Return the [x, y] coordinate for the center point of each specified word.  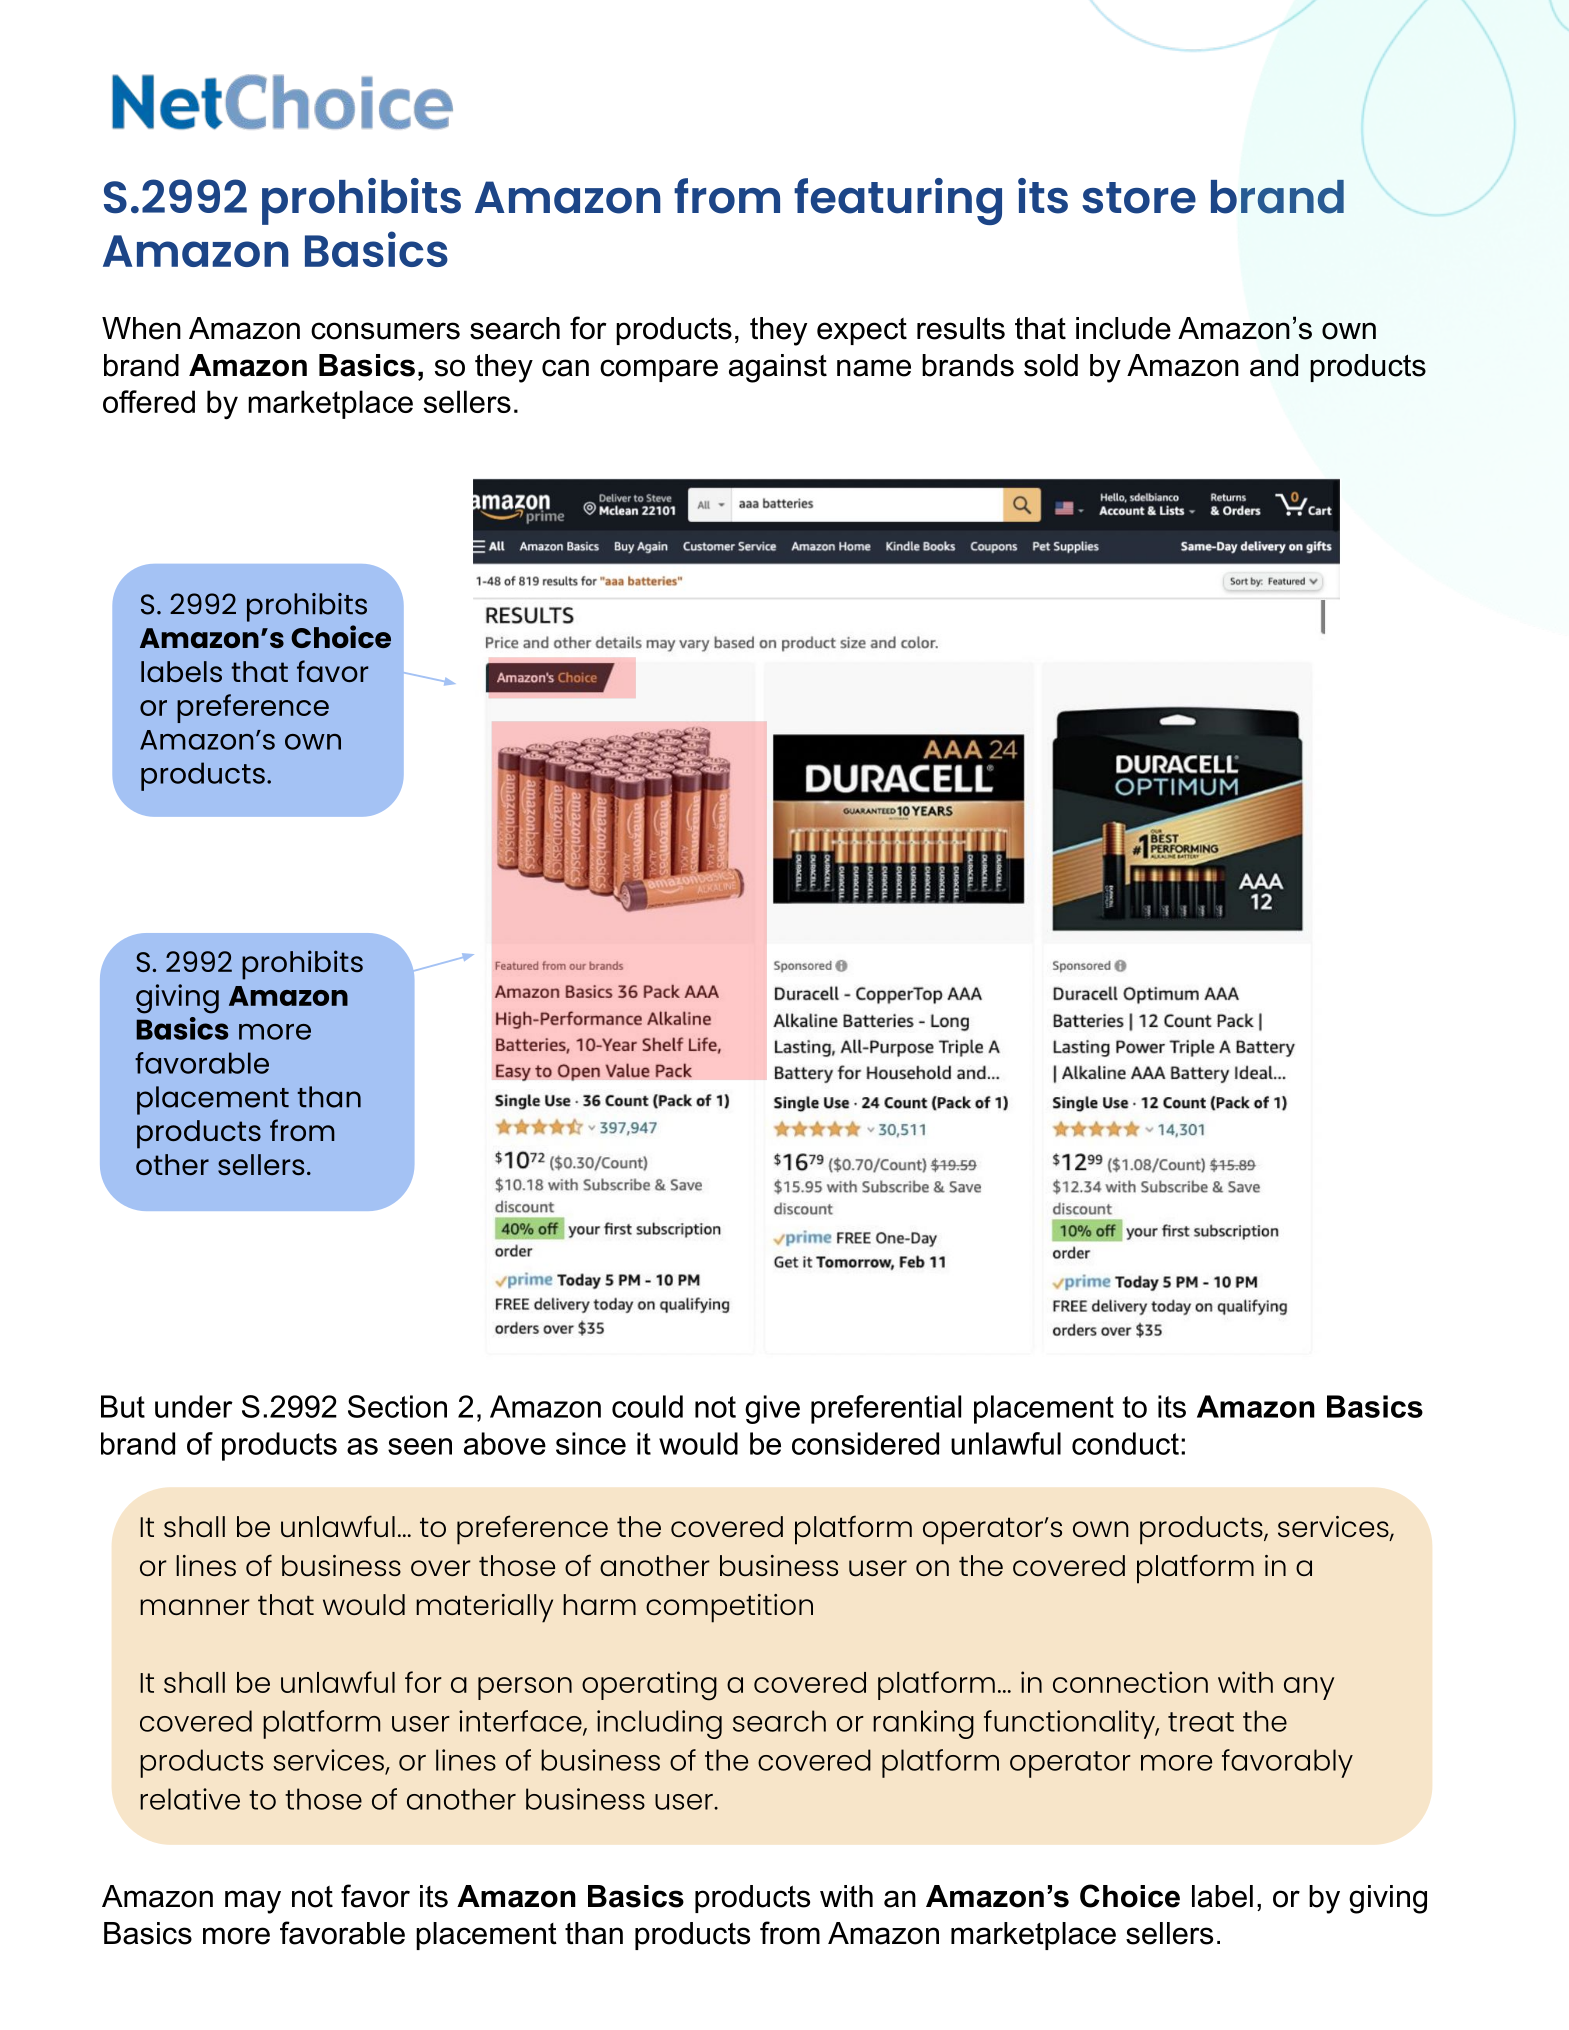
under [194, 1406]
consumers [385, 331]
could [647, 1406]
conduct [1125, 1443]
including [659, 1724]
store [1139, 198]
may [253, 1902]
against [778, 368]
